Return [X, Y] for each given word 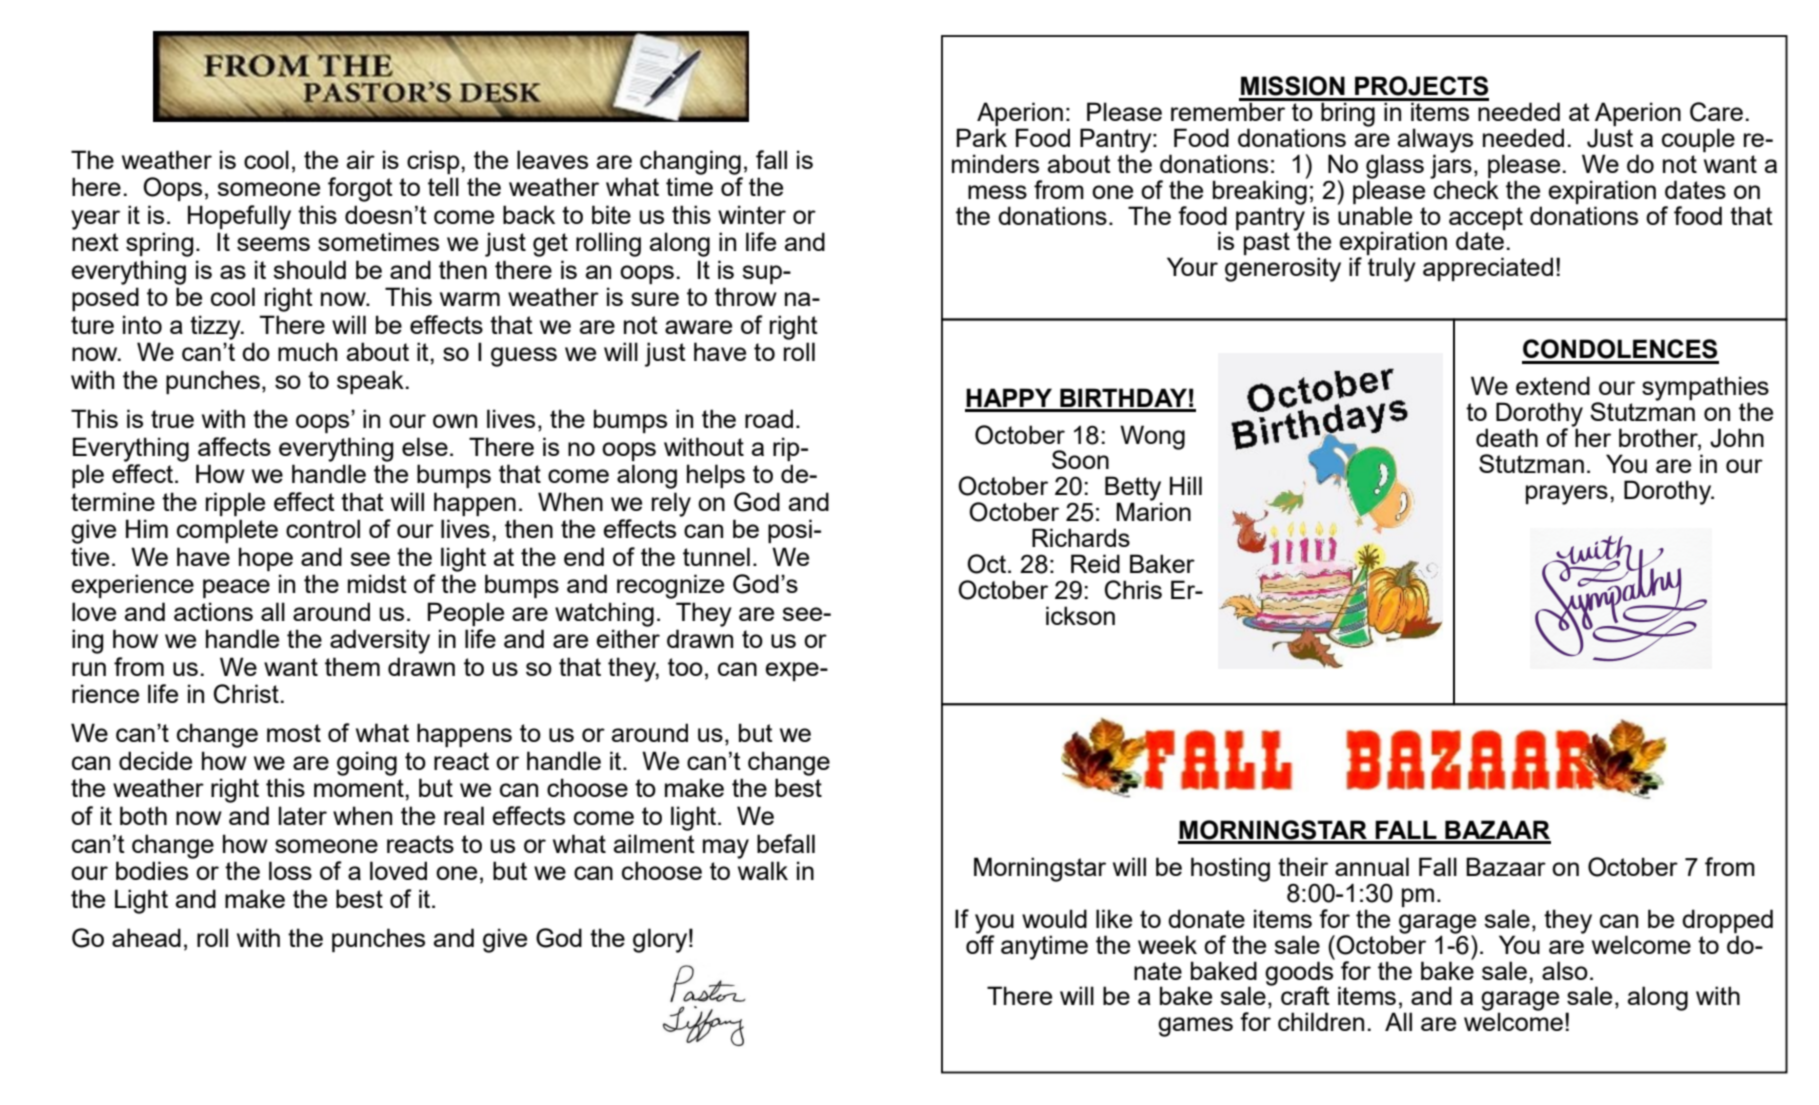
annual [1372, 866]
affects [234, 446]
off [980, 943]
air [361, 159]
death [1507, 437]
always [1435, 141]
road [769, 418]
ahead [146, 937]
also [1565, 970]
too [685, 667]
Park [982, 137]
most [294, 733]
